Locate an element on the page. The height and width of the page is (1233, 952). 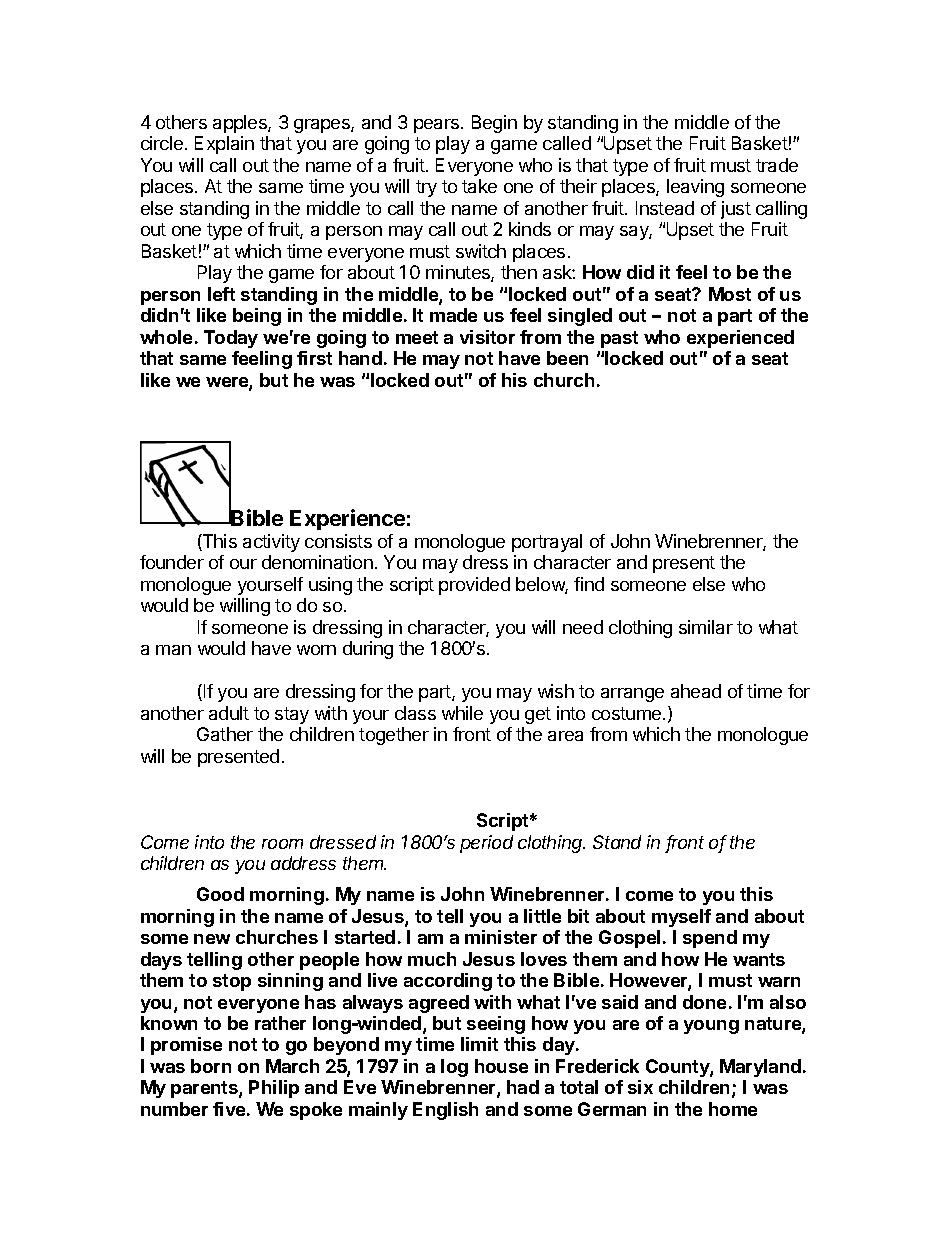
born is located at coordinates (211, 1066).
